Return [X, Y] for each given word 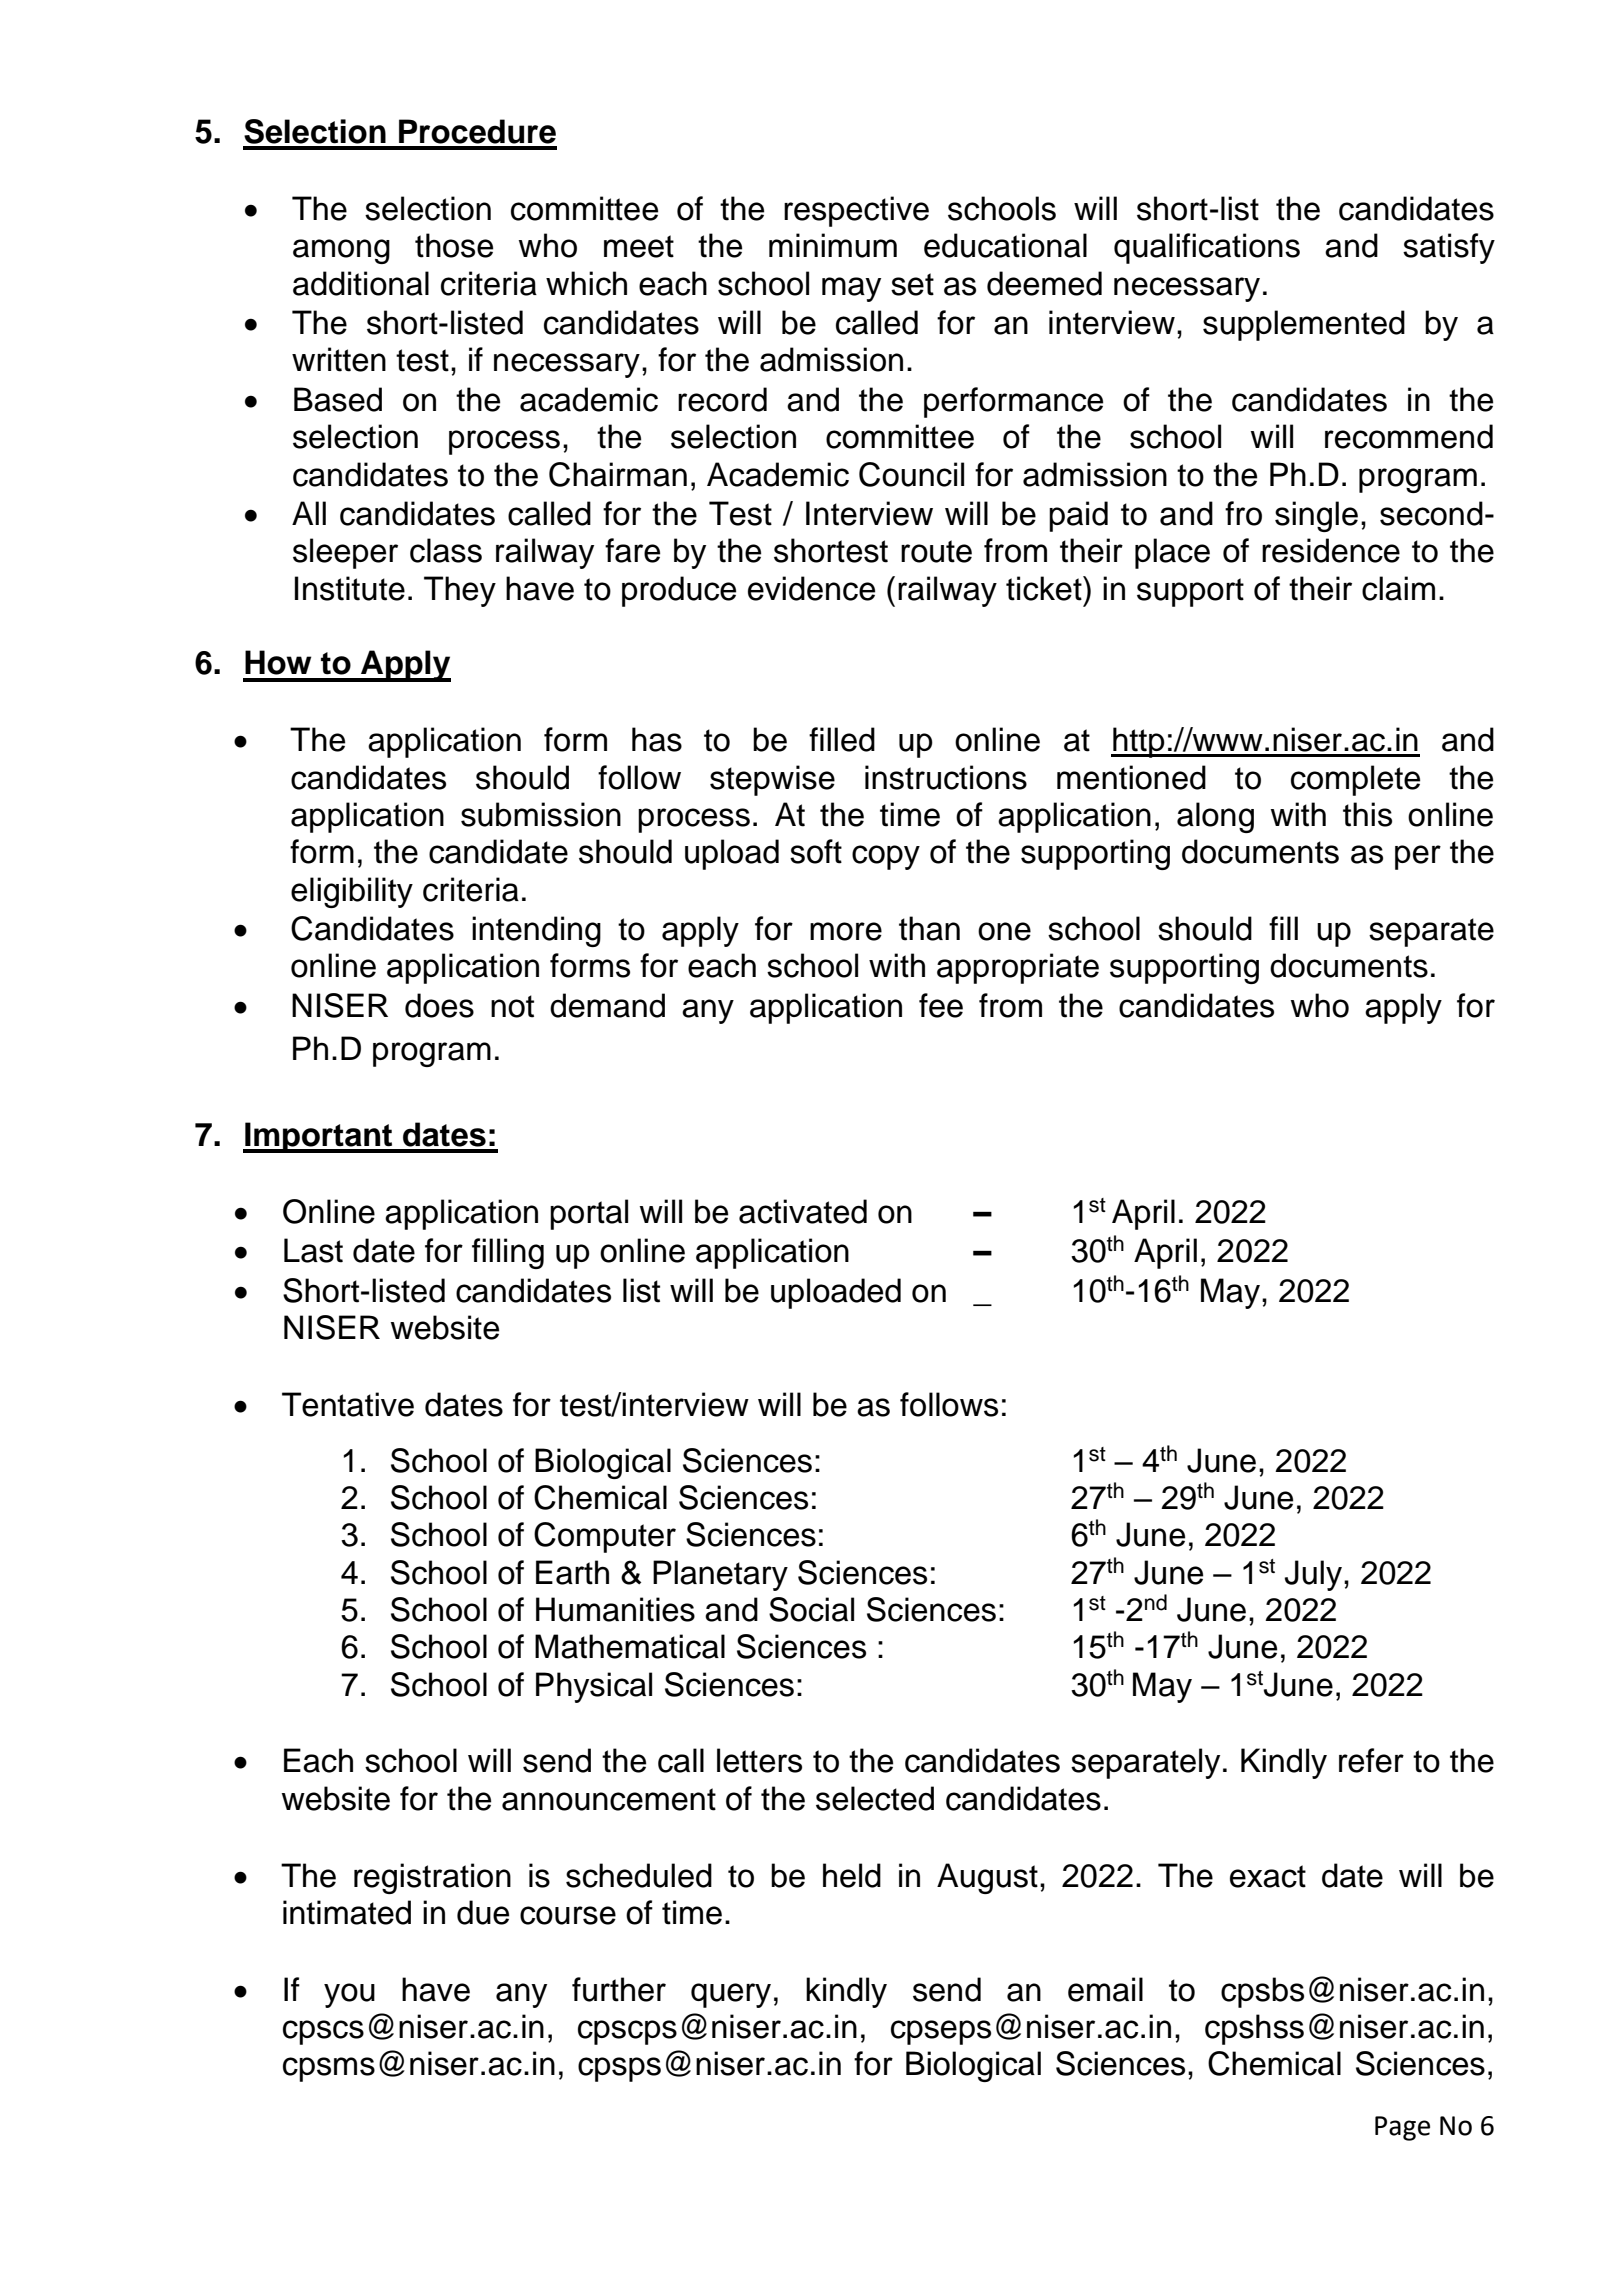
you [349, 1995]
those [454, 245]
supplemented [1304, 325]
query [731, 1995]
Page [1402, 2128]
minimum [833, 245]
